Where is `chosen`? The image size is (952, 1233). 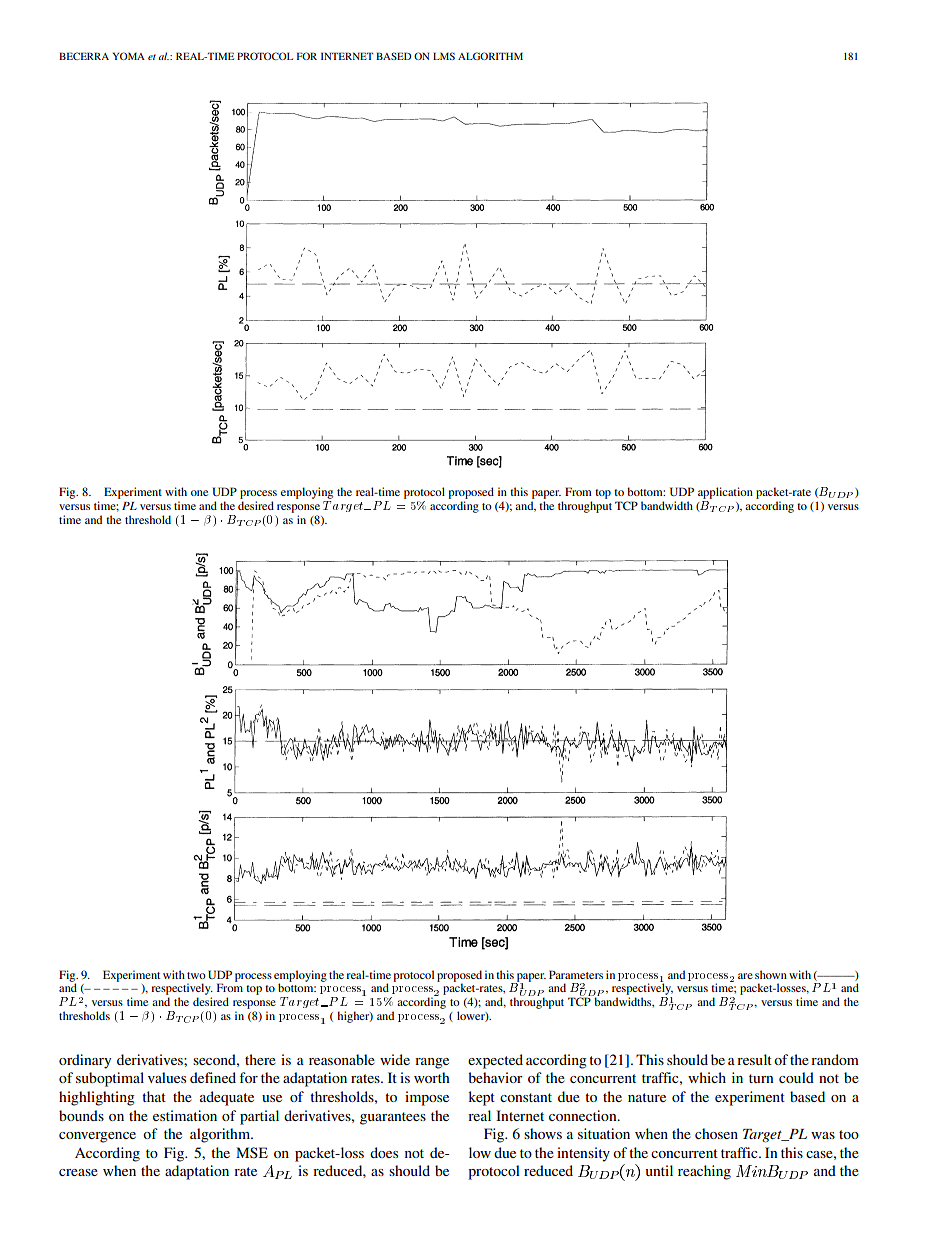 chosen is located at coordinates (716, 1133).
